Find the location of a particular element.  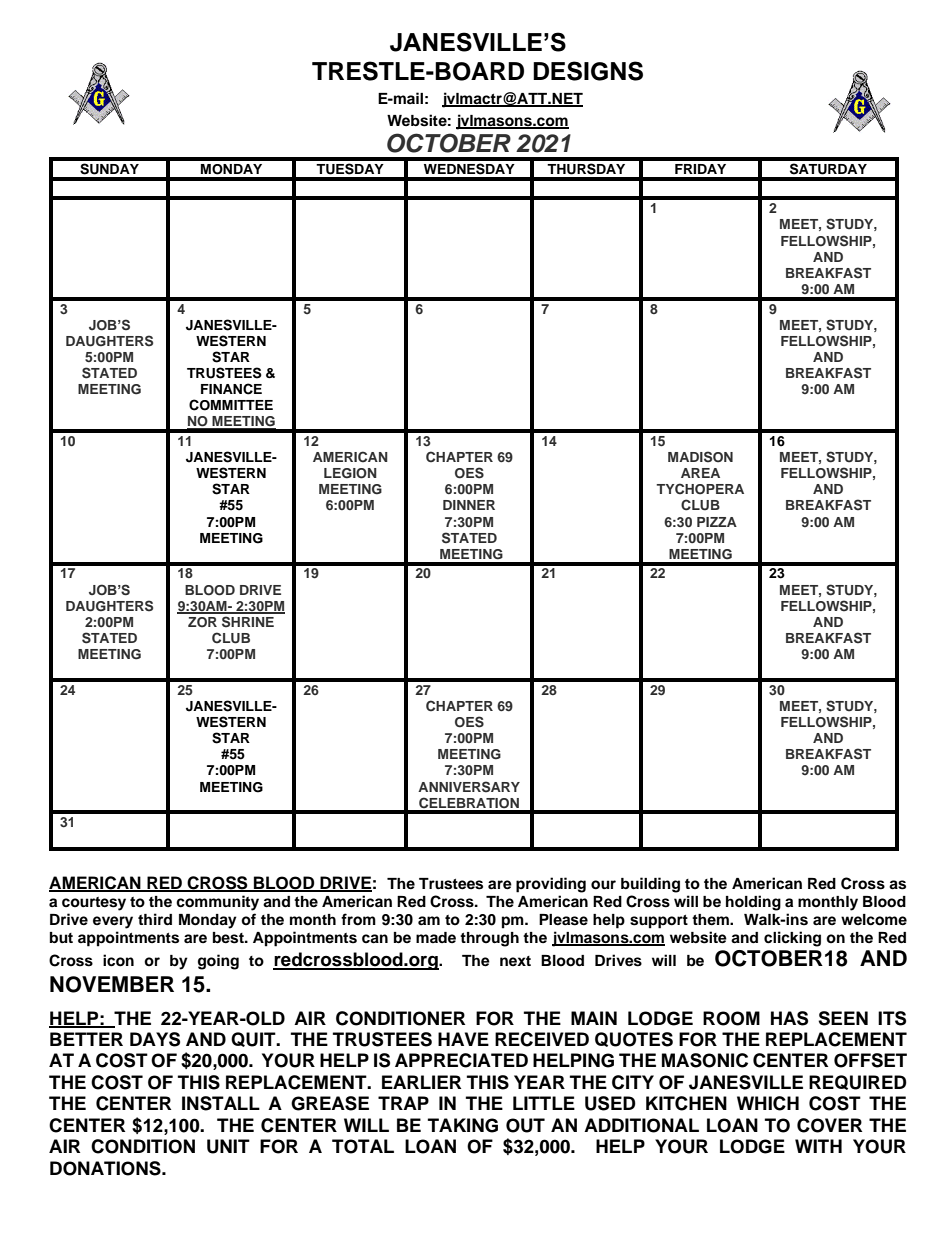

INSTALL is located at coordinates (221, 1103).
